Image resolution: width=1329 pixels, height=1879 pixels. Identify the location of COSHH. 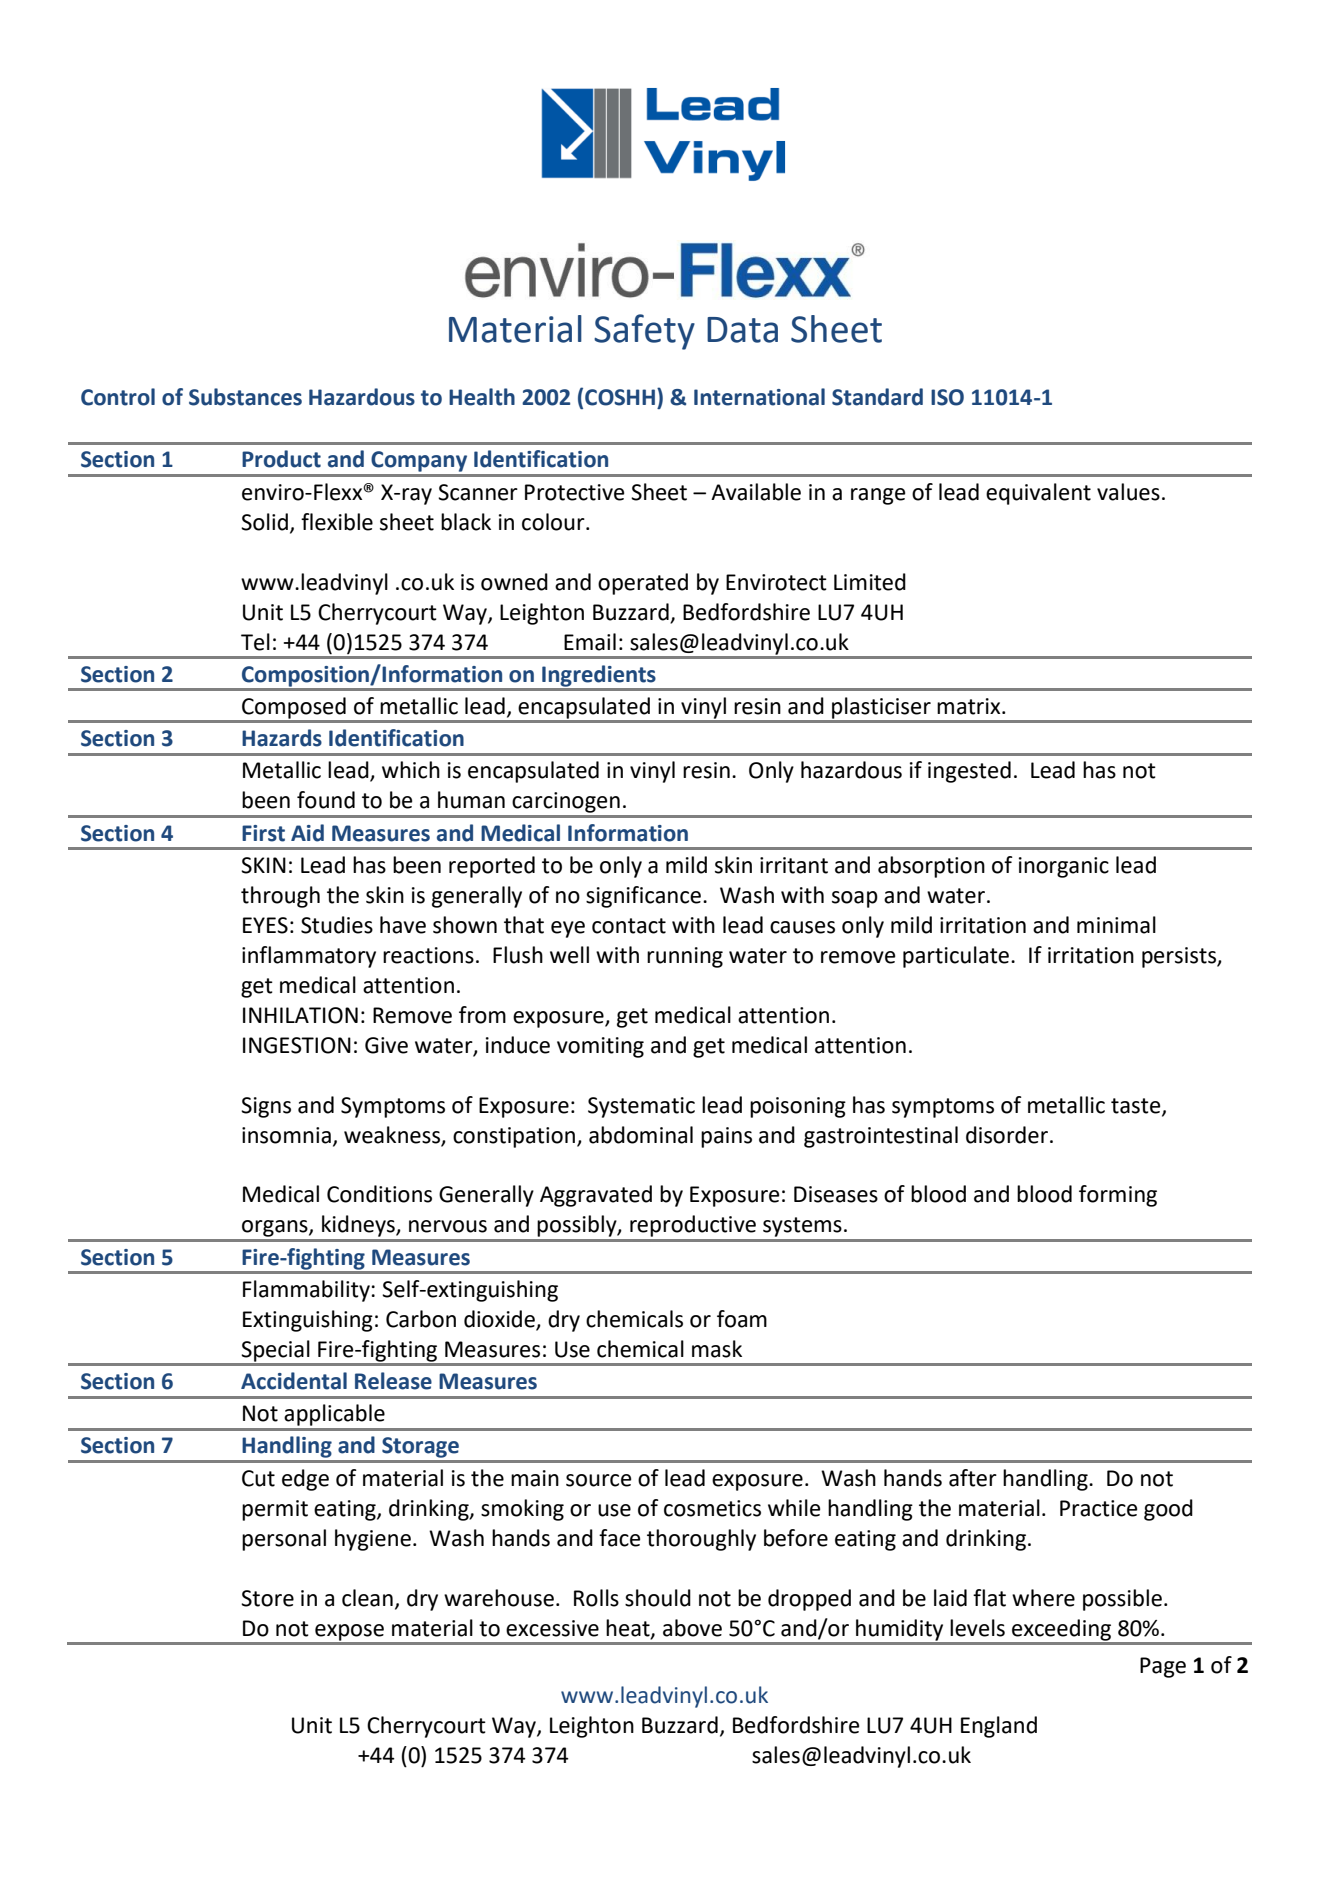
(620, 397).
